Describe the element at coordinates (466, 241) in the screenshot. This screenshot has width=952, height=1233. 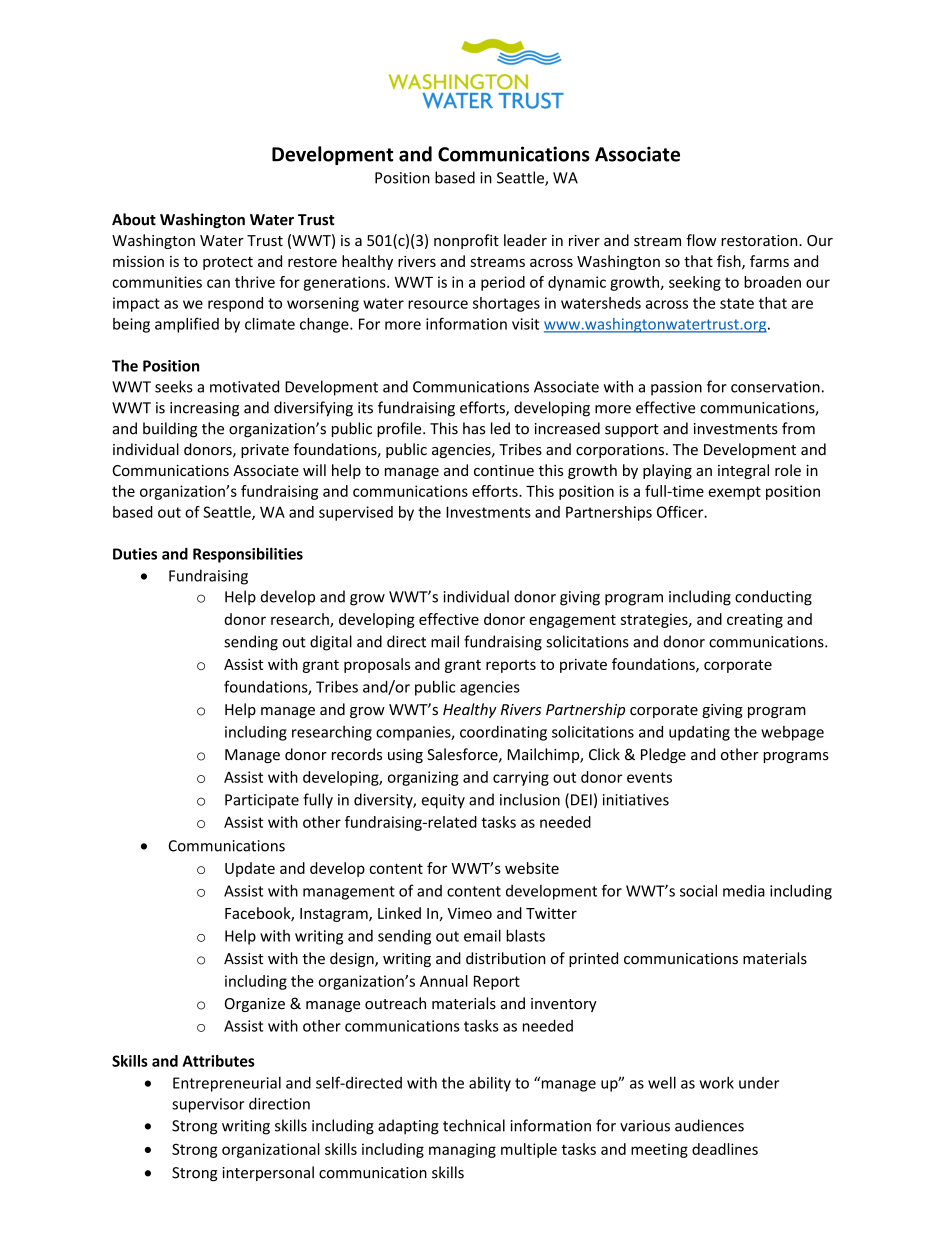
I see `nonprofit` at that location.
